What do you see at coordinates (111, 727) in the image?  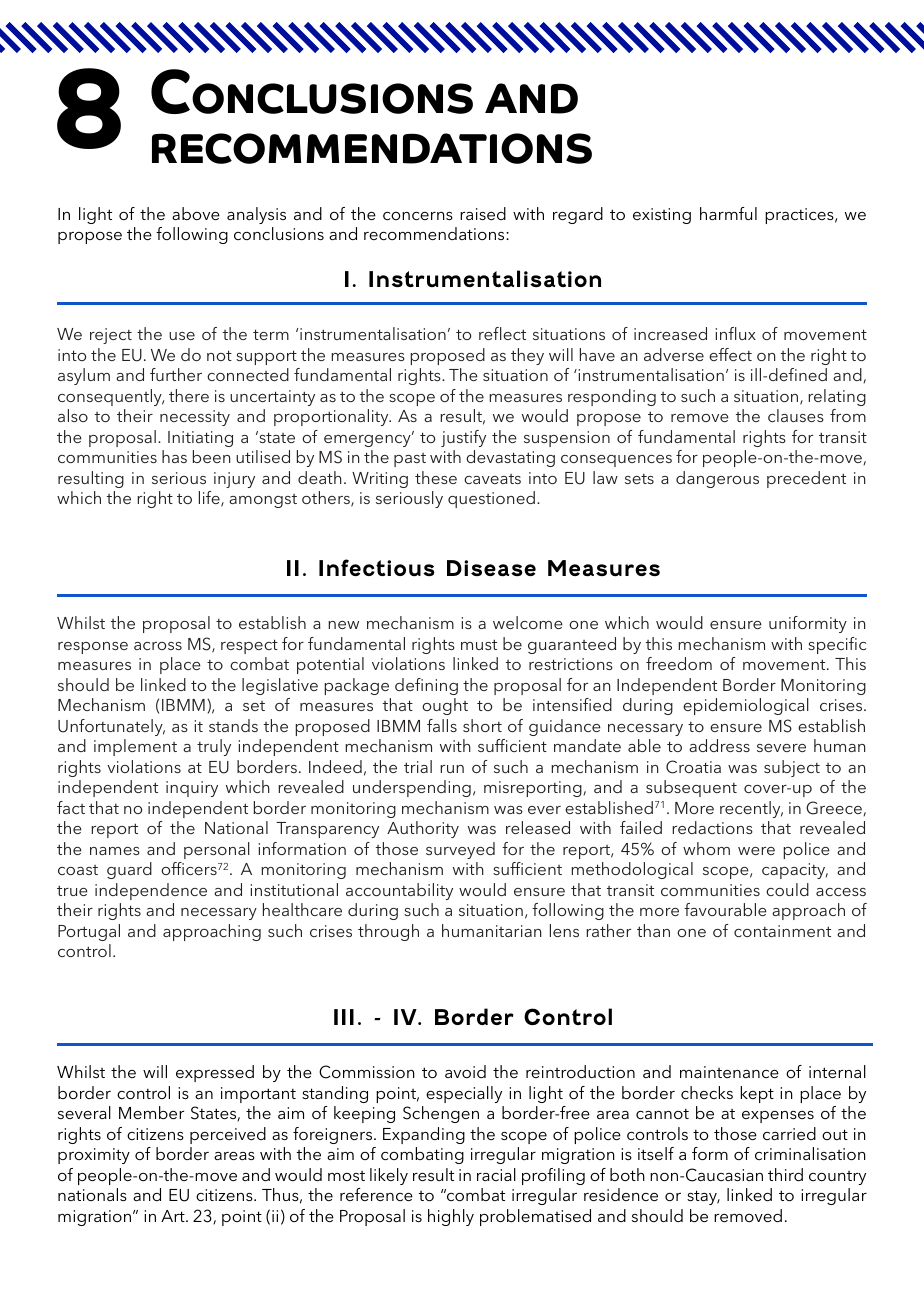 I see `Unfortunately` at bounding box center [111, 727].
